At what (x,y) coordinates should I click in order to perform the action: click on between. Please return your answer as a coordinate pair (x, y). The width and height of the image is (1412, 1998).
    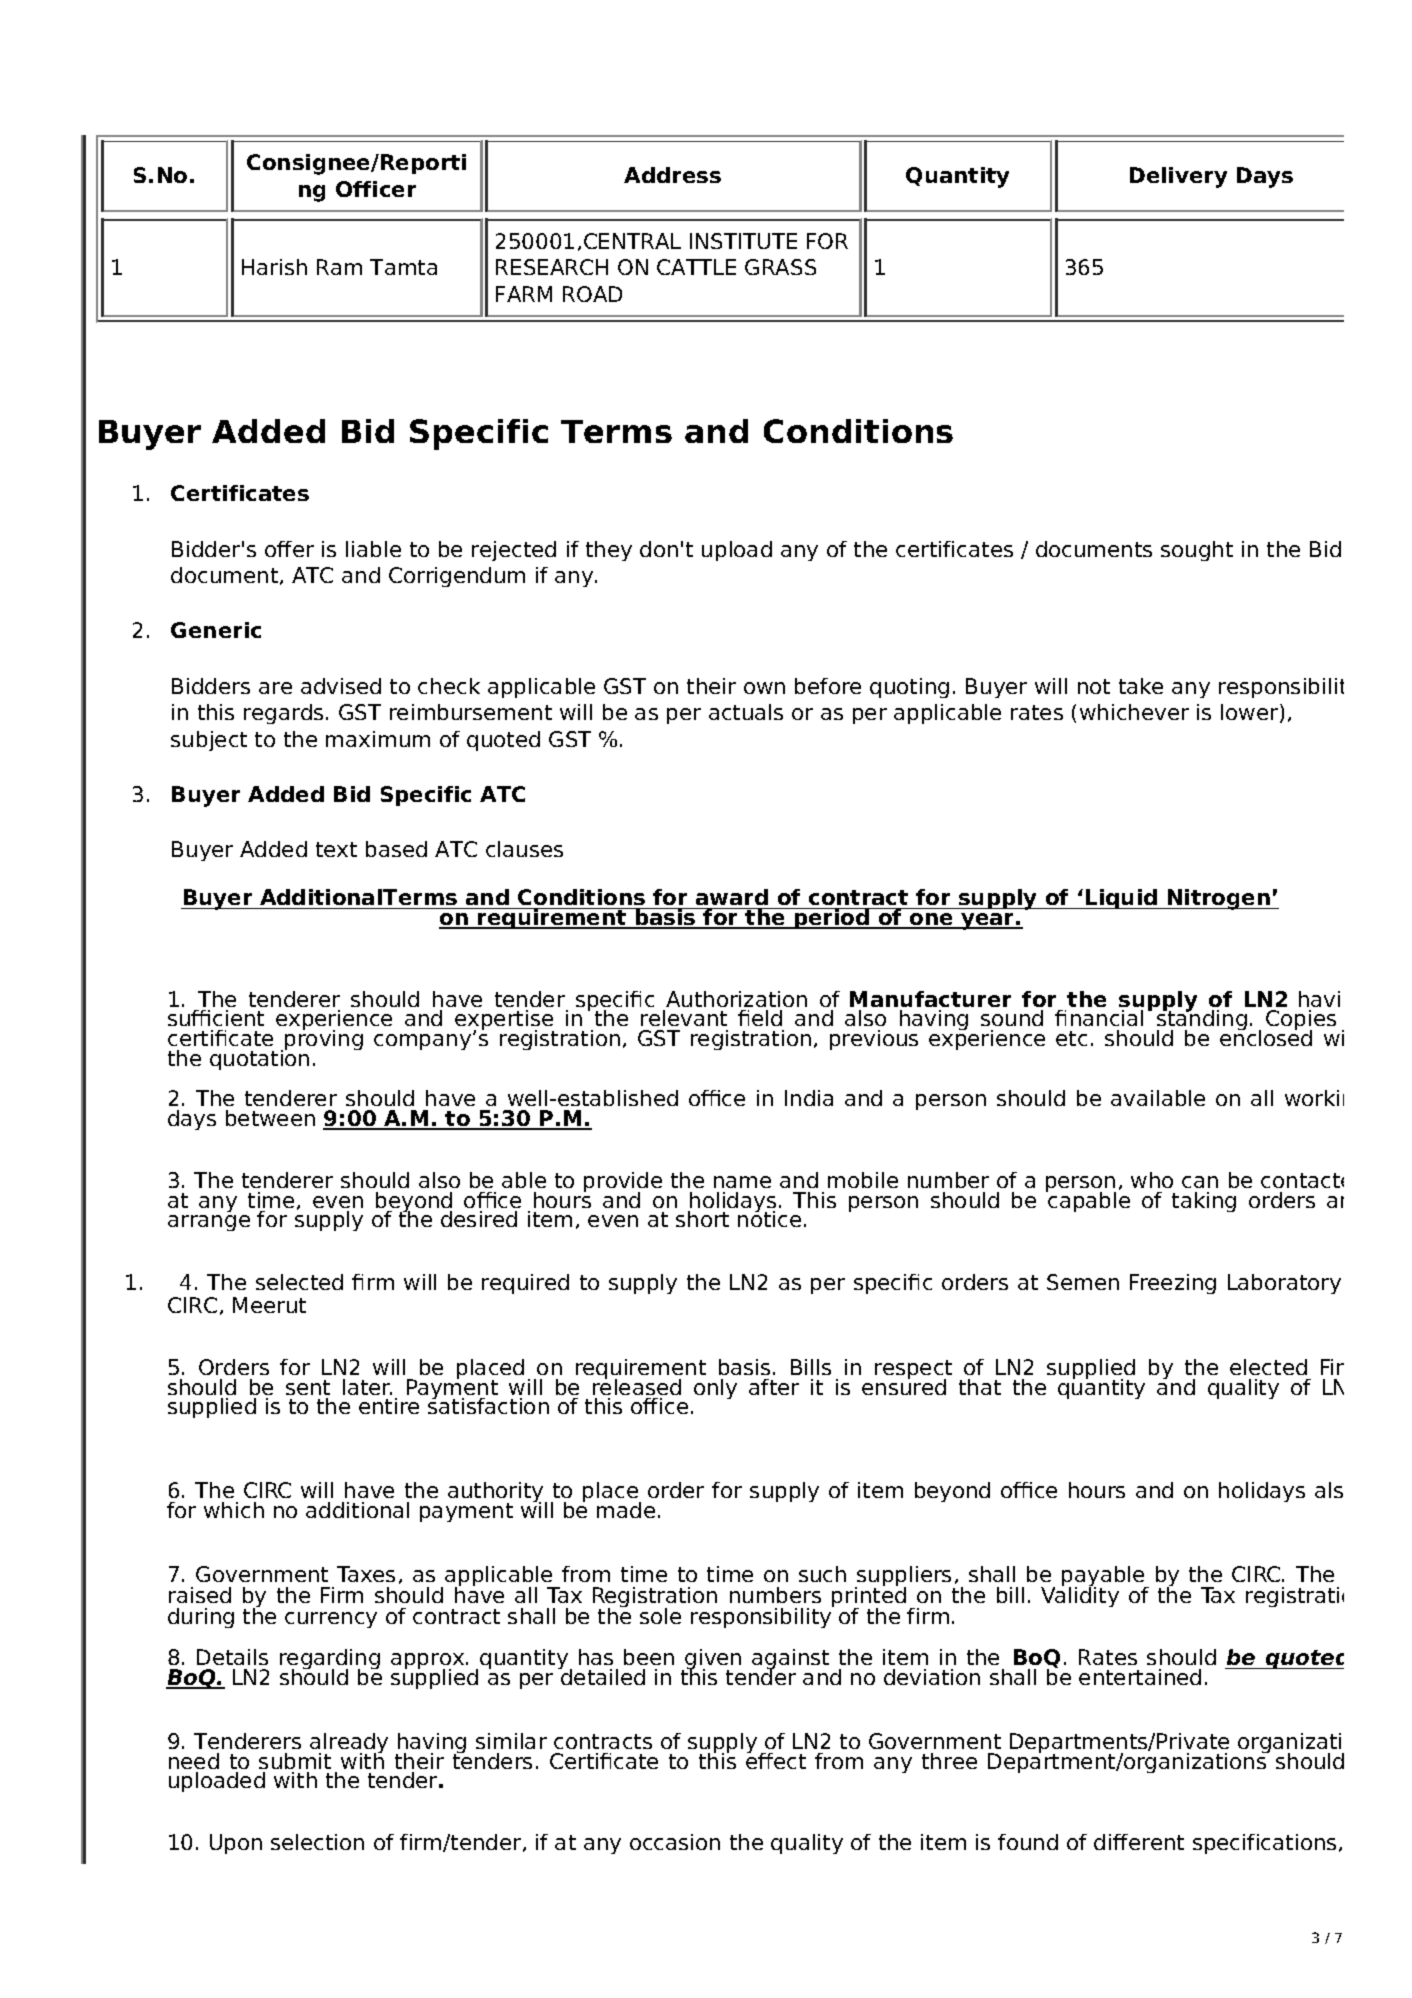
    Looking at the image, I should click on (270, 1118).
